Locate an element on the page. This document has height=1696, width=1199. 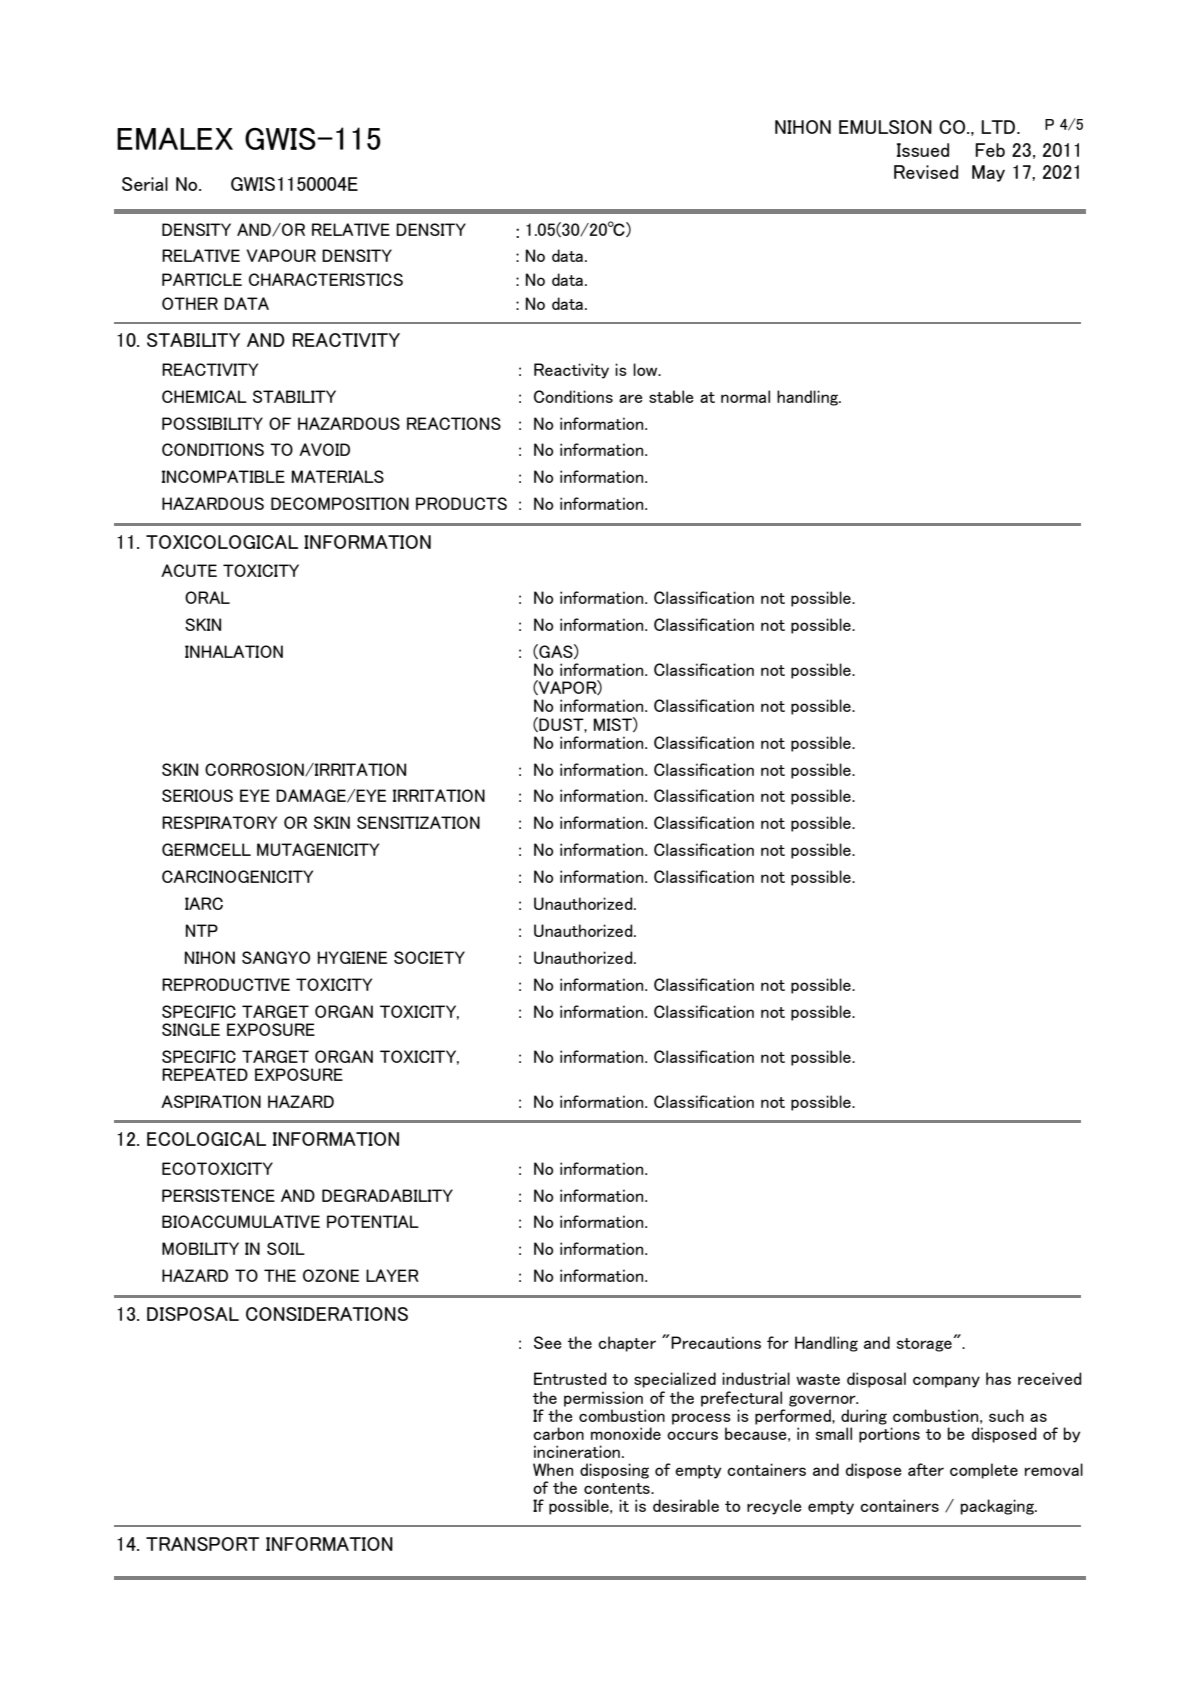
INCOMPATIBLE is located at coordinates (223, 476).
